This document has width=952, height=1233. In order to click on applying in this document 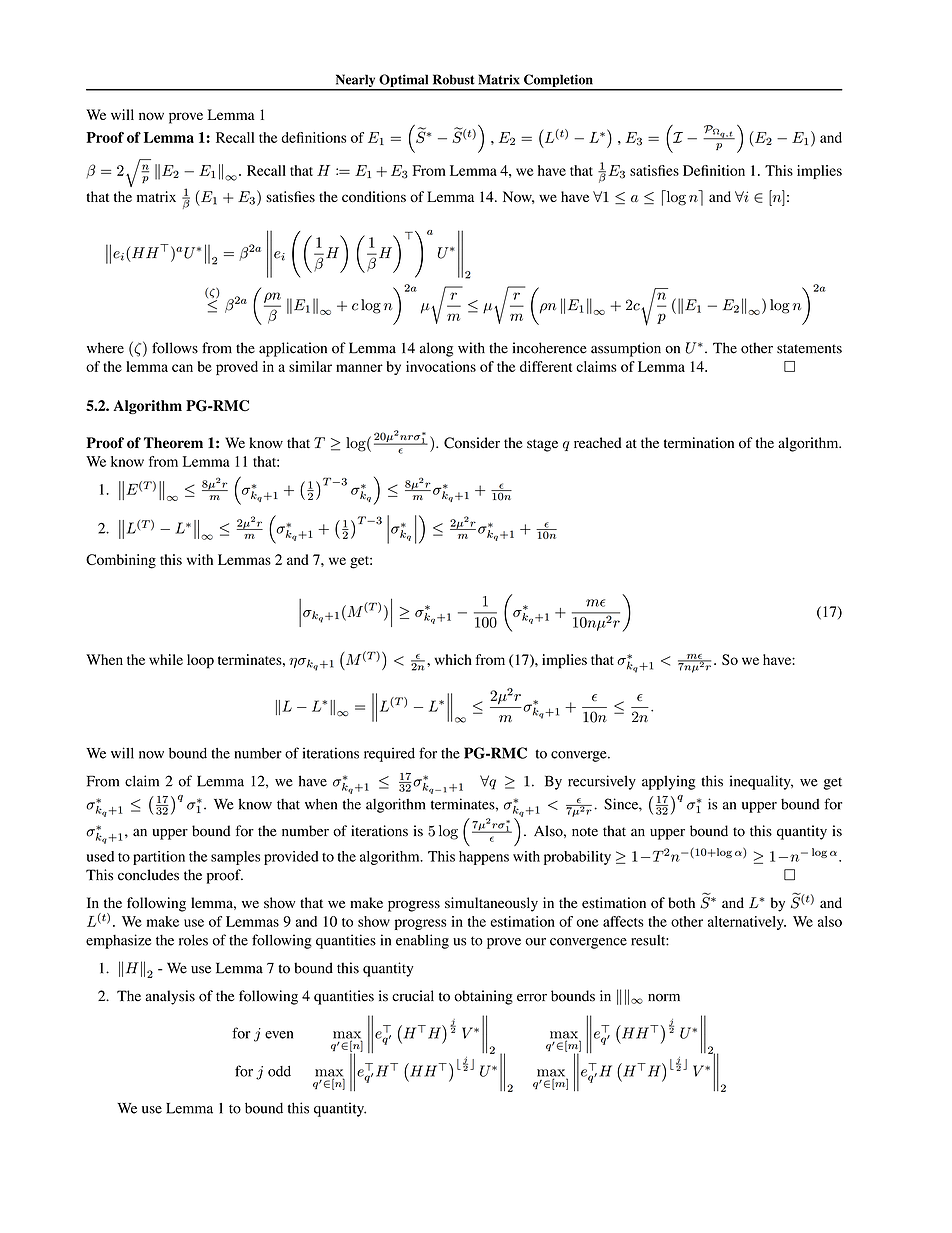, I will do `click(668, 782)`.
